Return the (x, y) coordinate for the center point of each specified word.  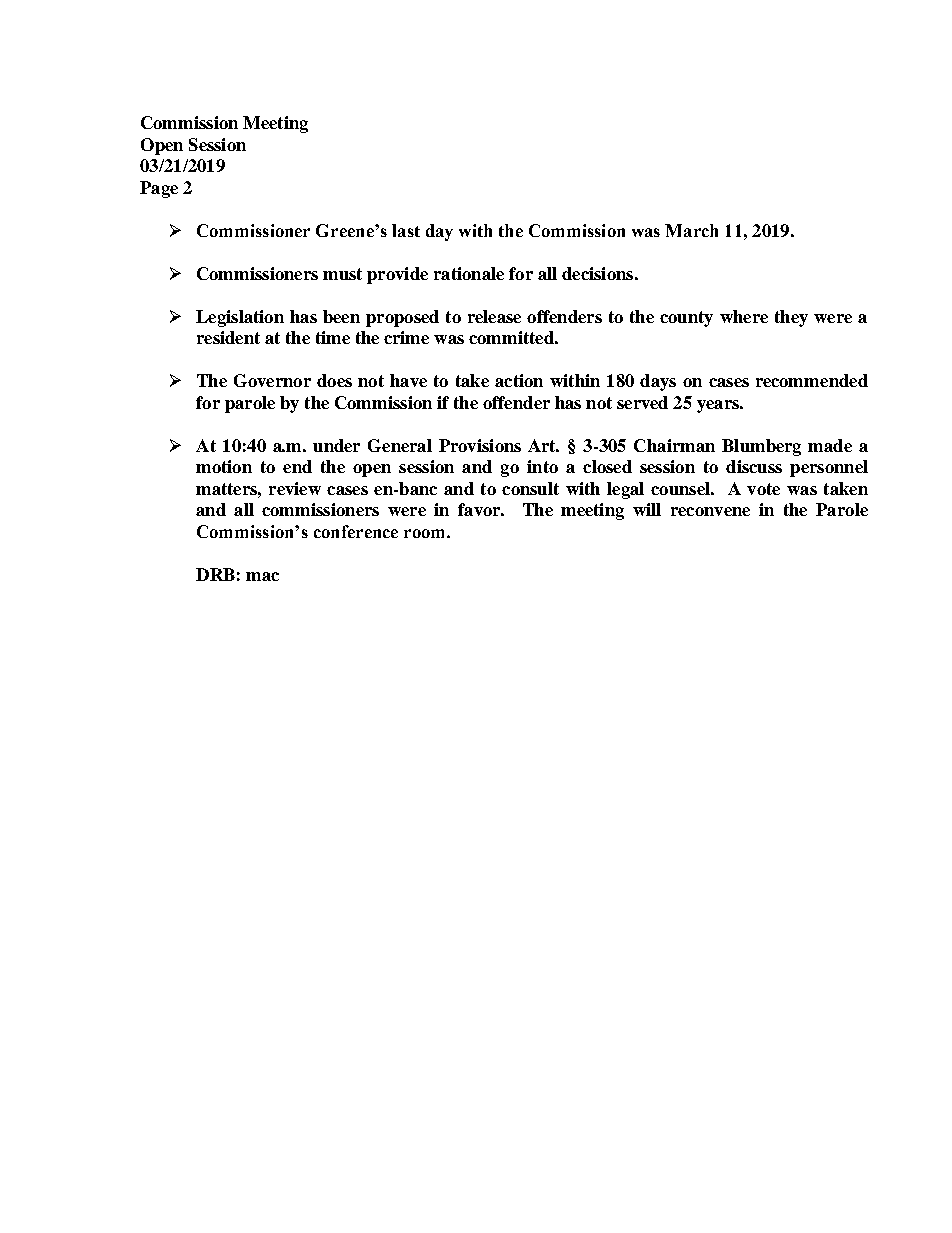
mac (262, 576)
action (519, 380)
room (426, 533)
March (691, 230)
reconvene (710, 511)
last (406, 230)
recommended (812, 380)
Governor (272, 380)
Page (159, 189)
